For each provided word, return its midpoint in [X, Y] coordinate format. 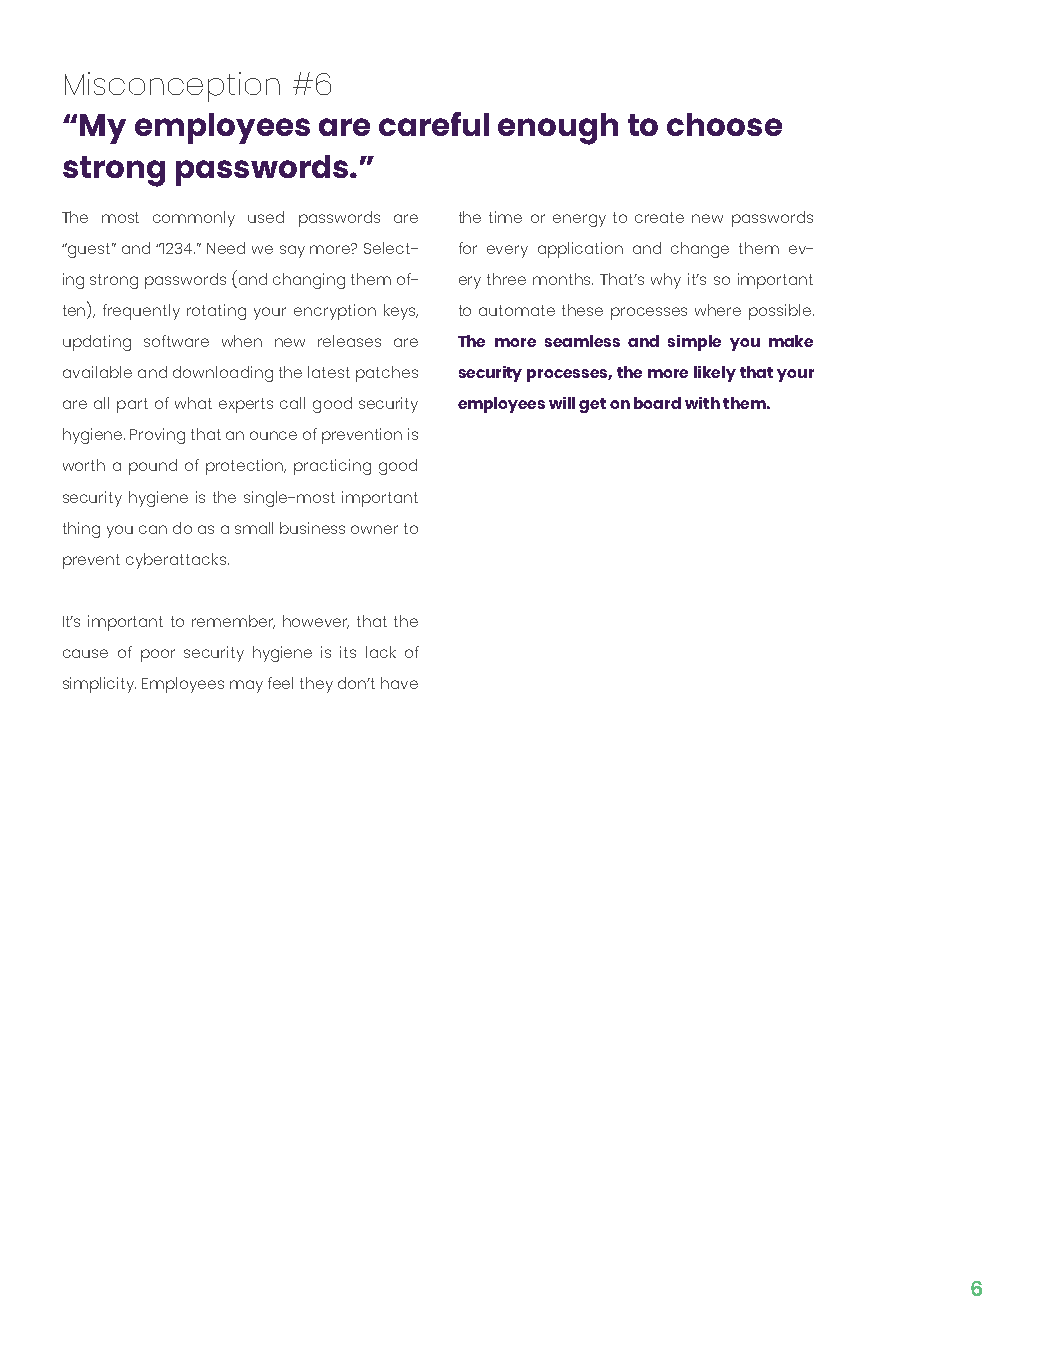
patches [387, 374]
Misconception [172, 87]
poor [158, 655]
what [193, 403]
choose [724, 124]
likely [715, 374]
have [399, 683]
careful [434, 124]
